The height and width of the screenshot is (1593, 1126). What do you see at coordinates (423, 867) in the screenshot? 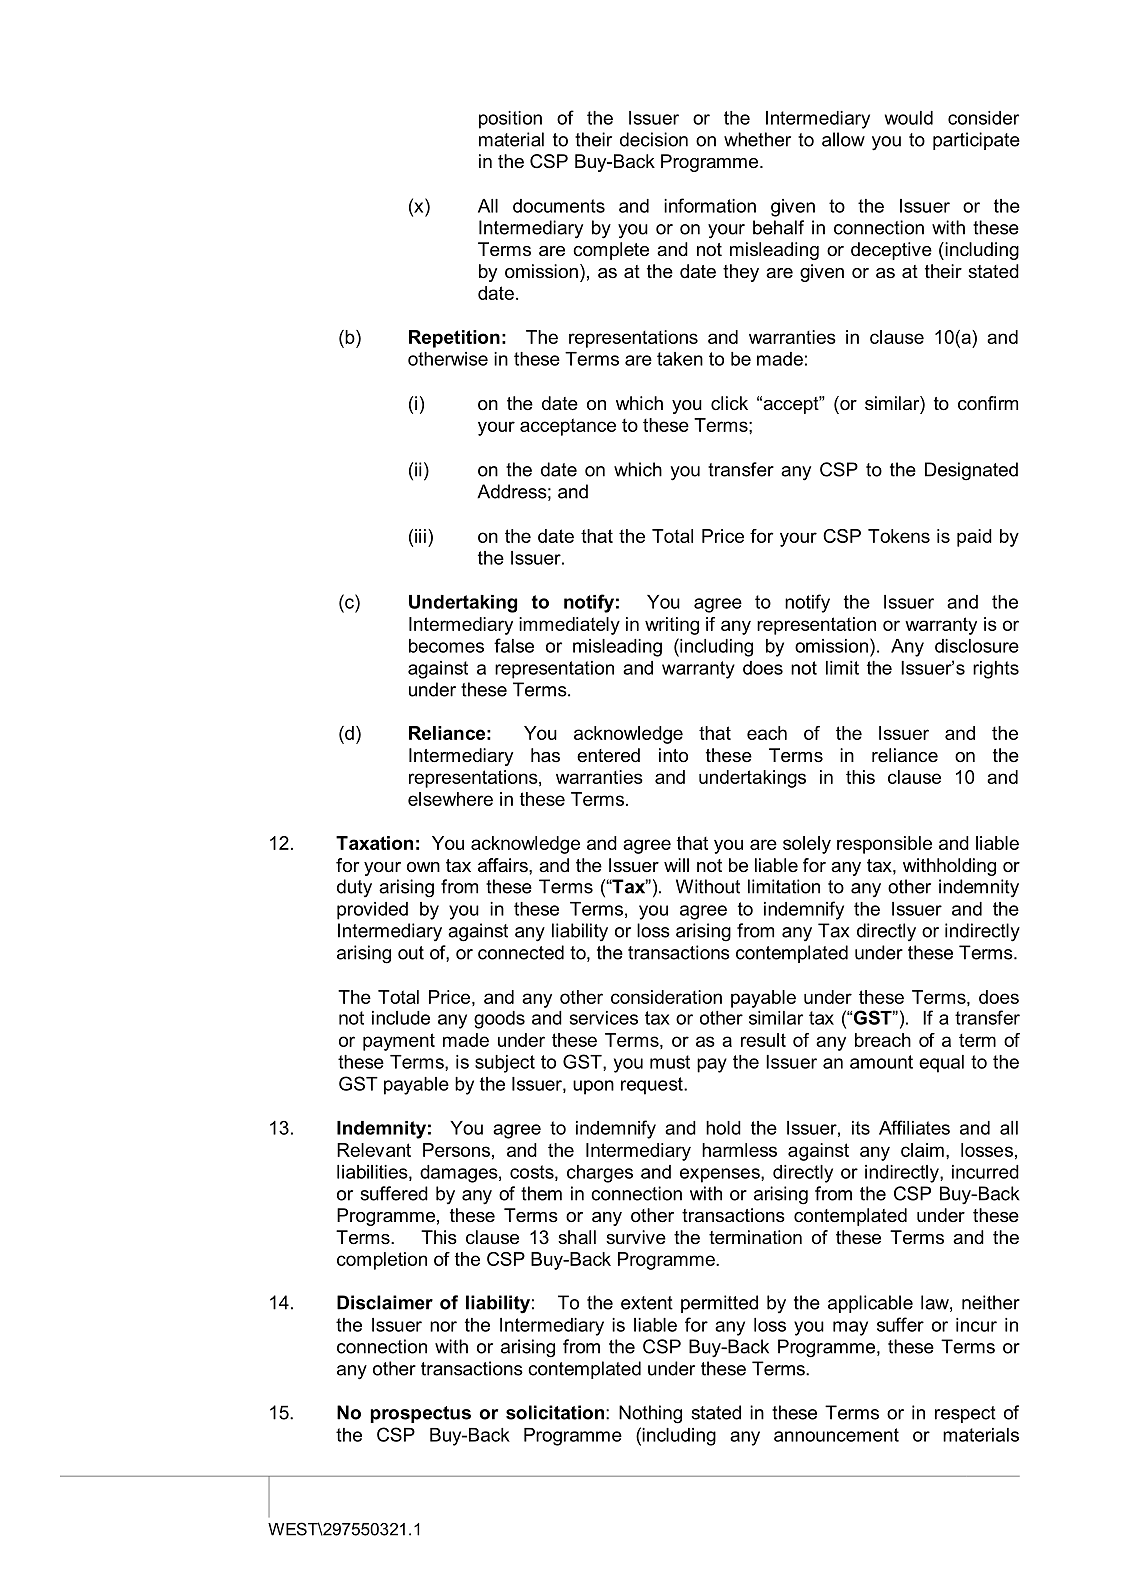
I see `own` at bounding box center [423, 867].
